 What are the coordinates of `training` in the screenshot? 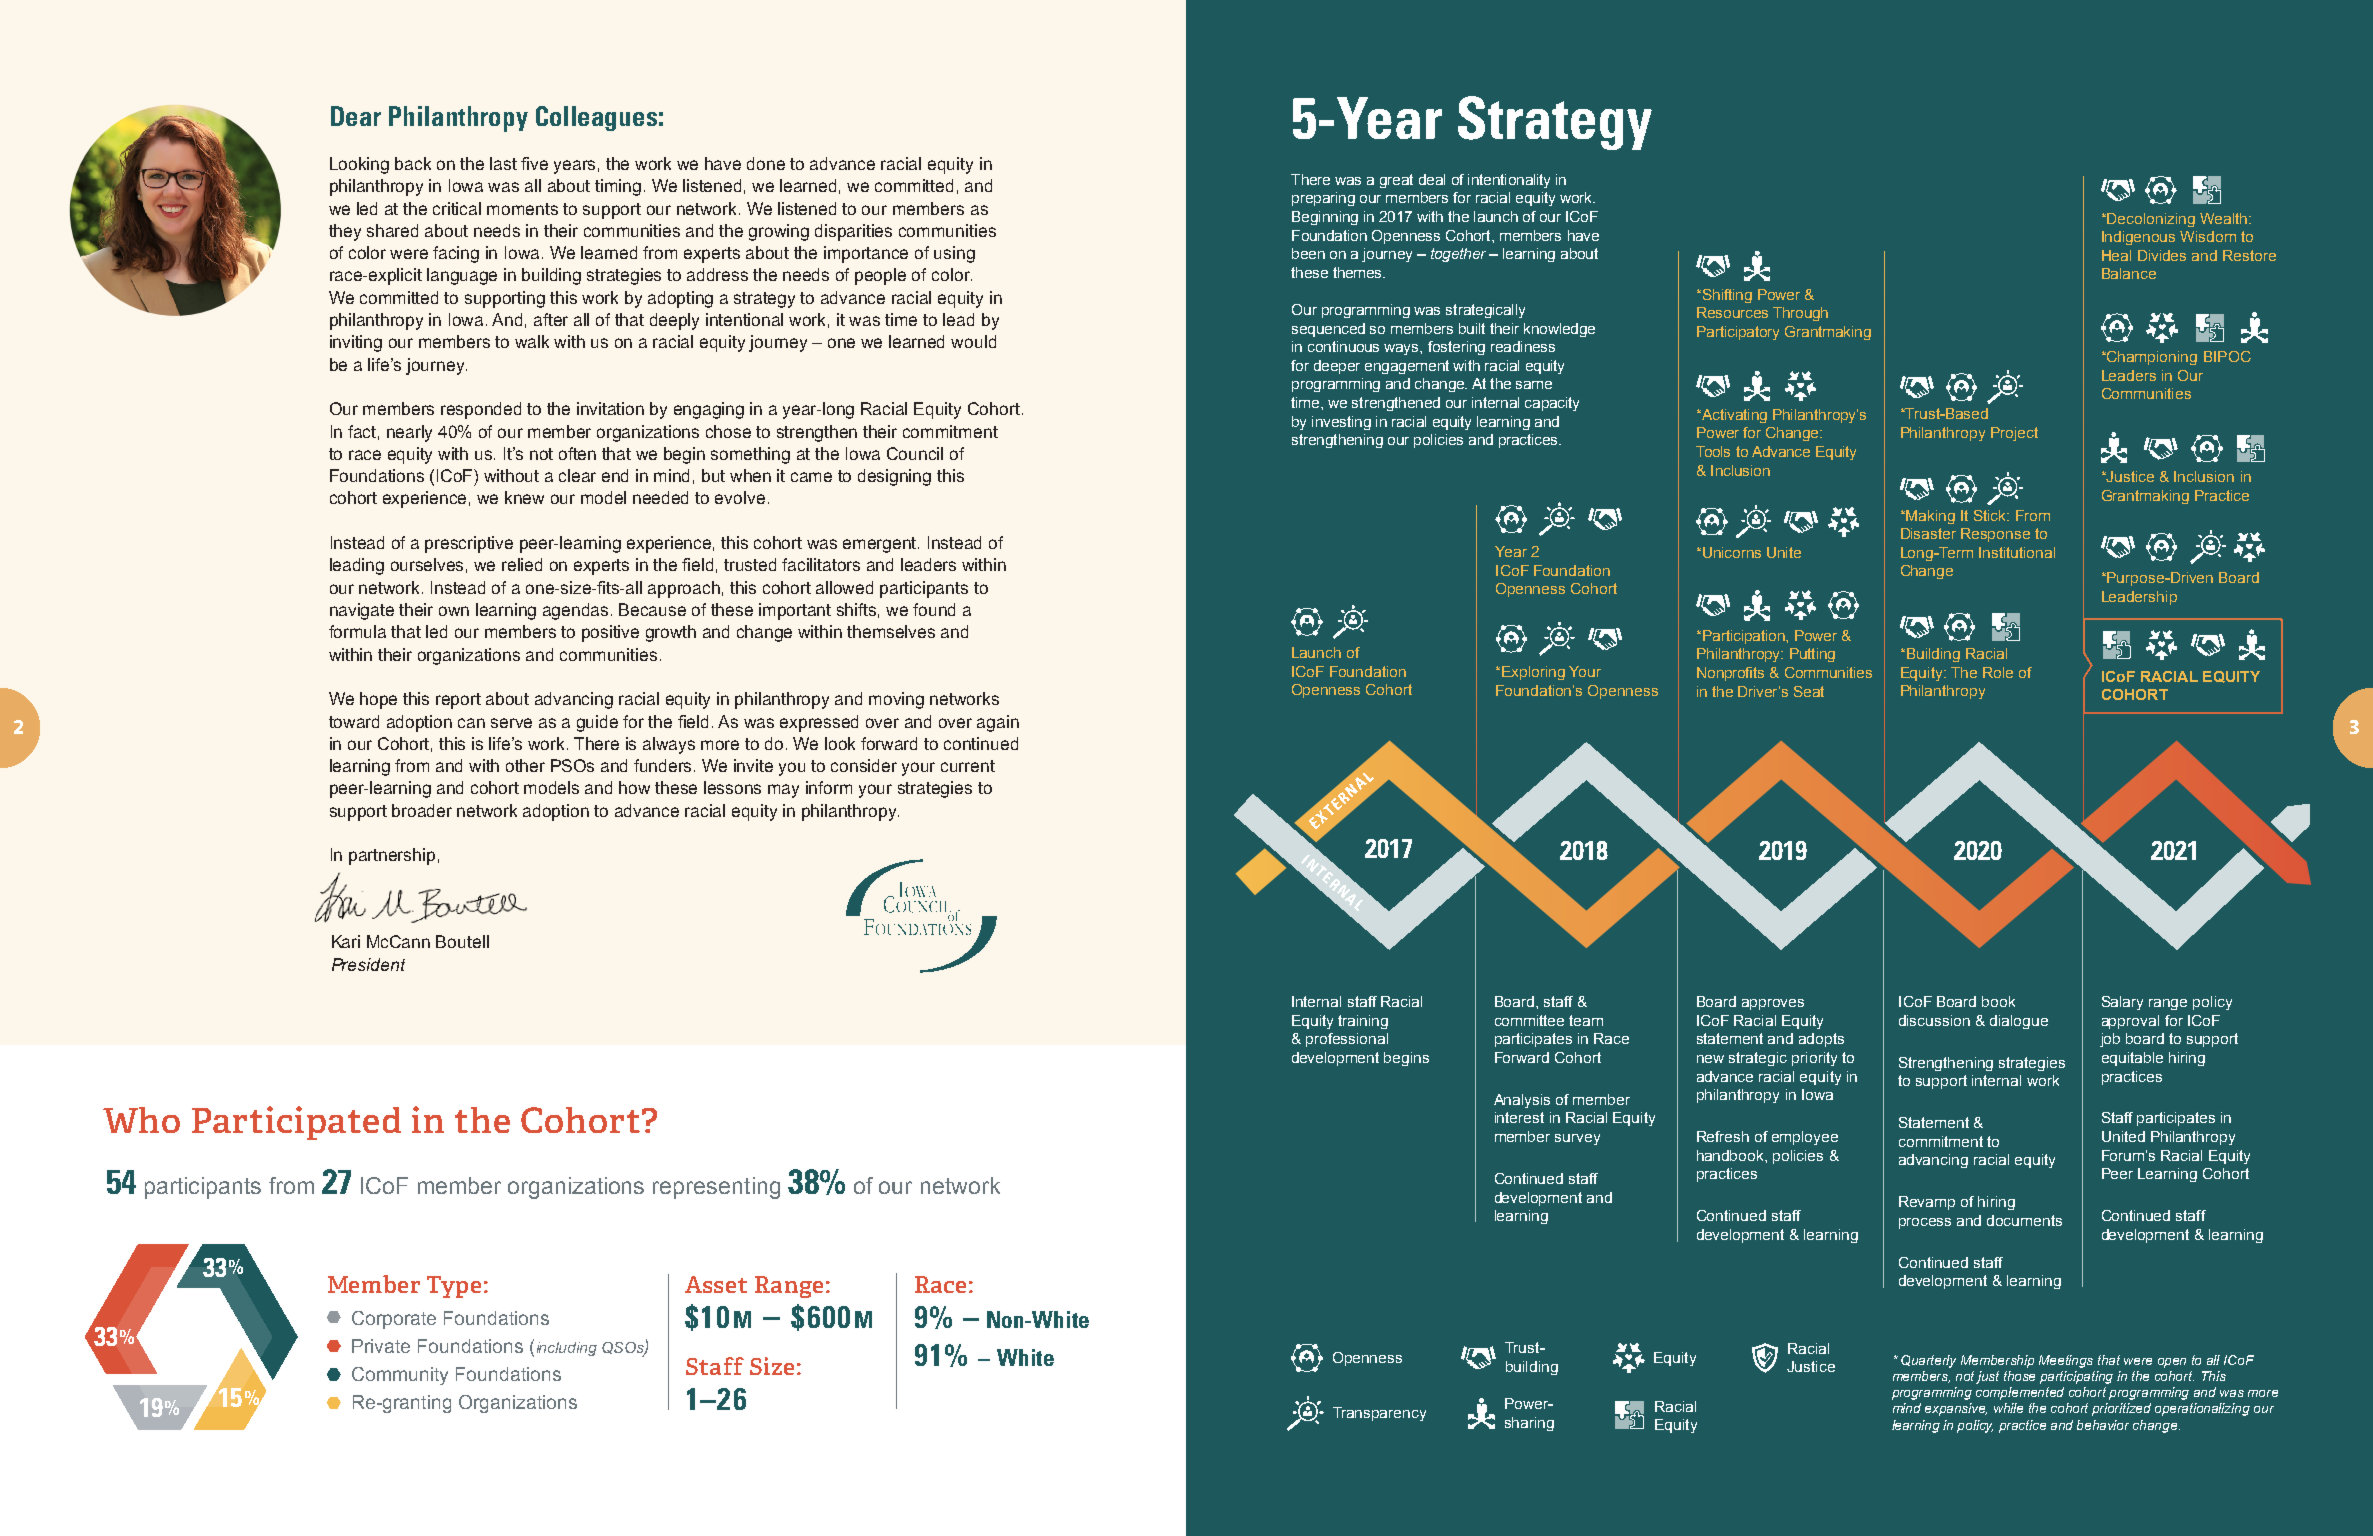 It's located at (1363, 1022).
